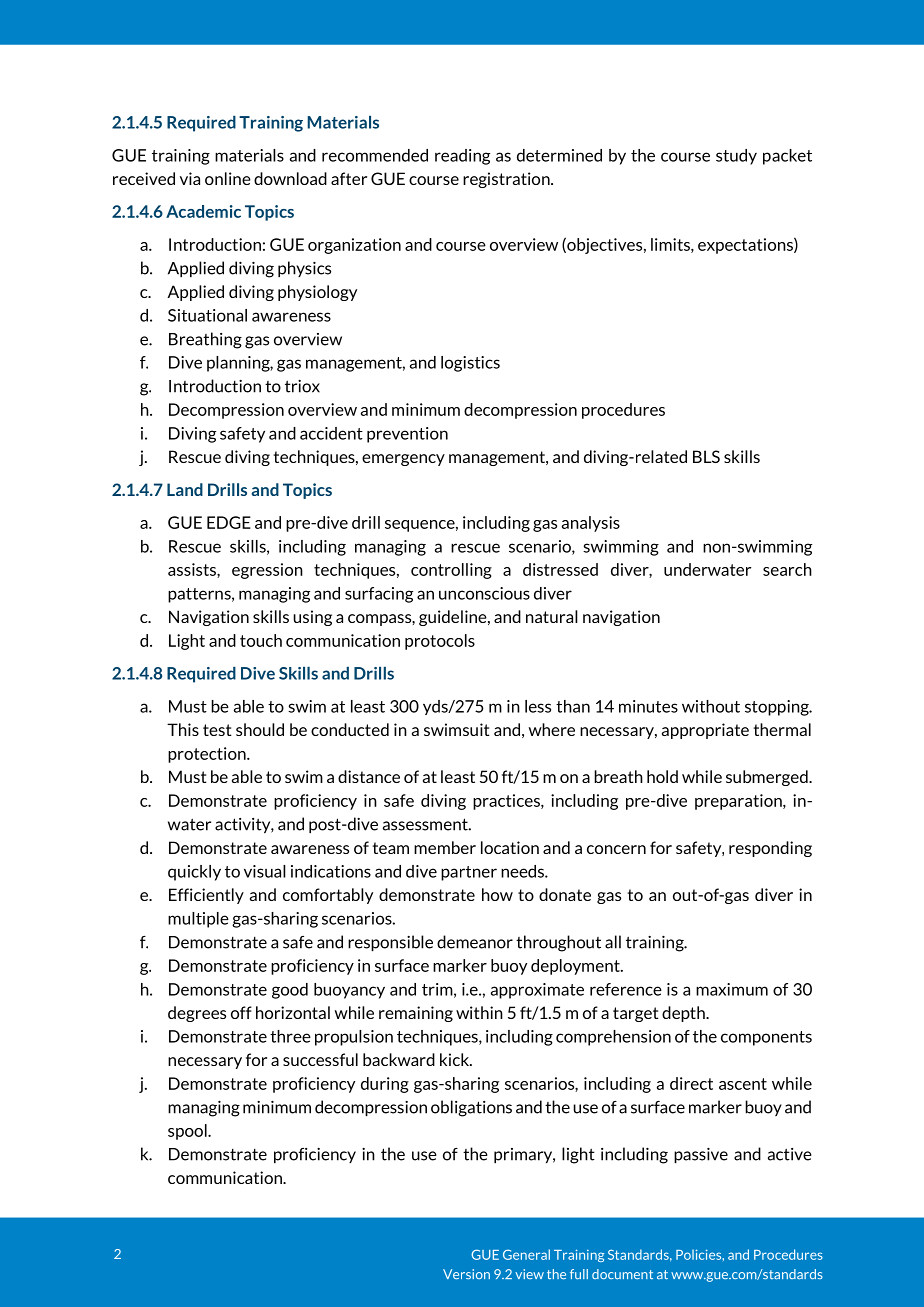  Describe the element at coordinates (462, 157) in the image. I see `reading` at that location.
